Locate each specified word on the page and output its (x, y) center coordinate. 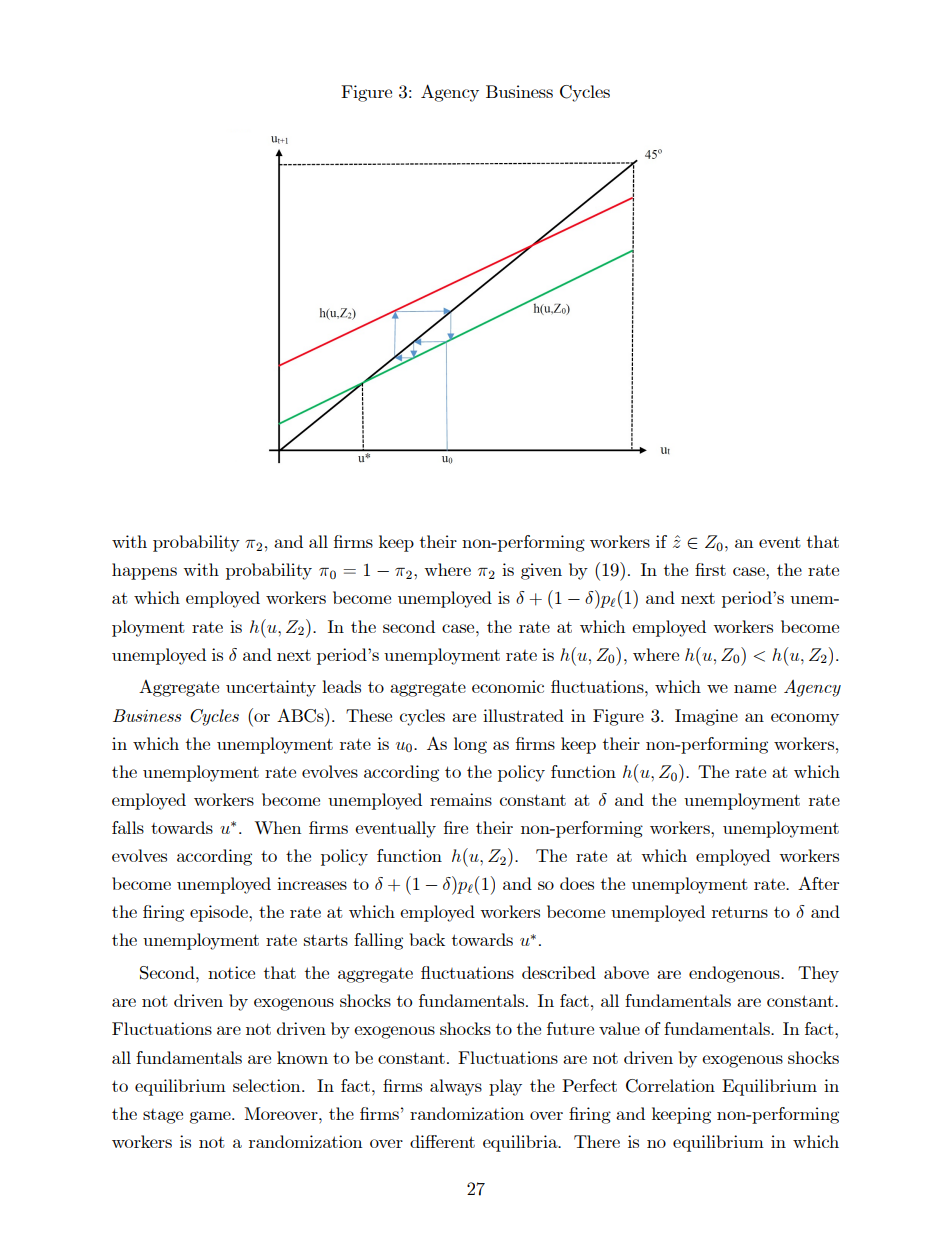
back (427, 939)
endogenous (735, 974)
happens (144, 571)
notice (231, 972)
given (541, 571)
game (211, 1117)
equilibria (521, 1143)
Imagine (706, 717)
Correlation (670, 1086)
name (755, 688)
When (277, 827)
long (470, 745)
